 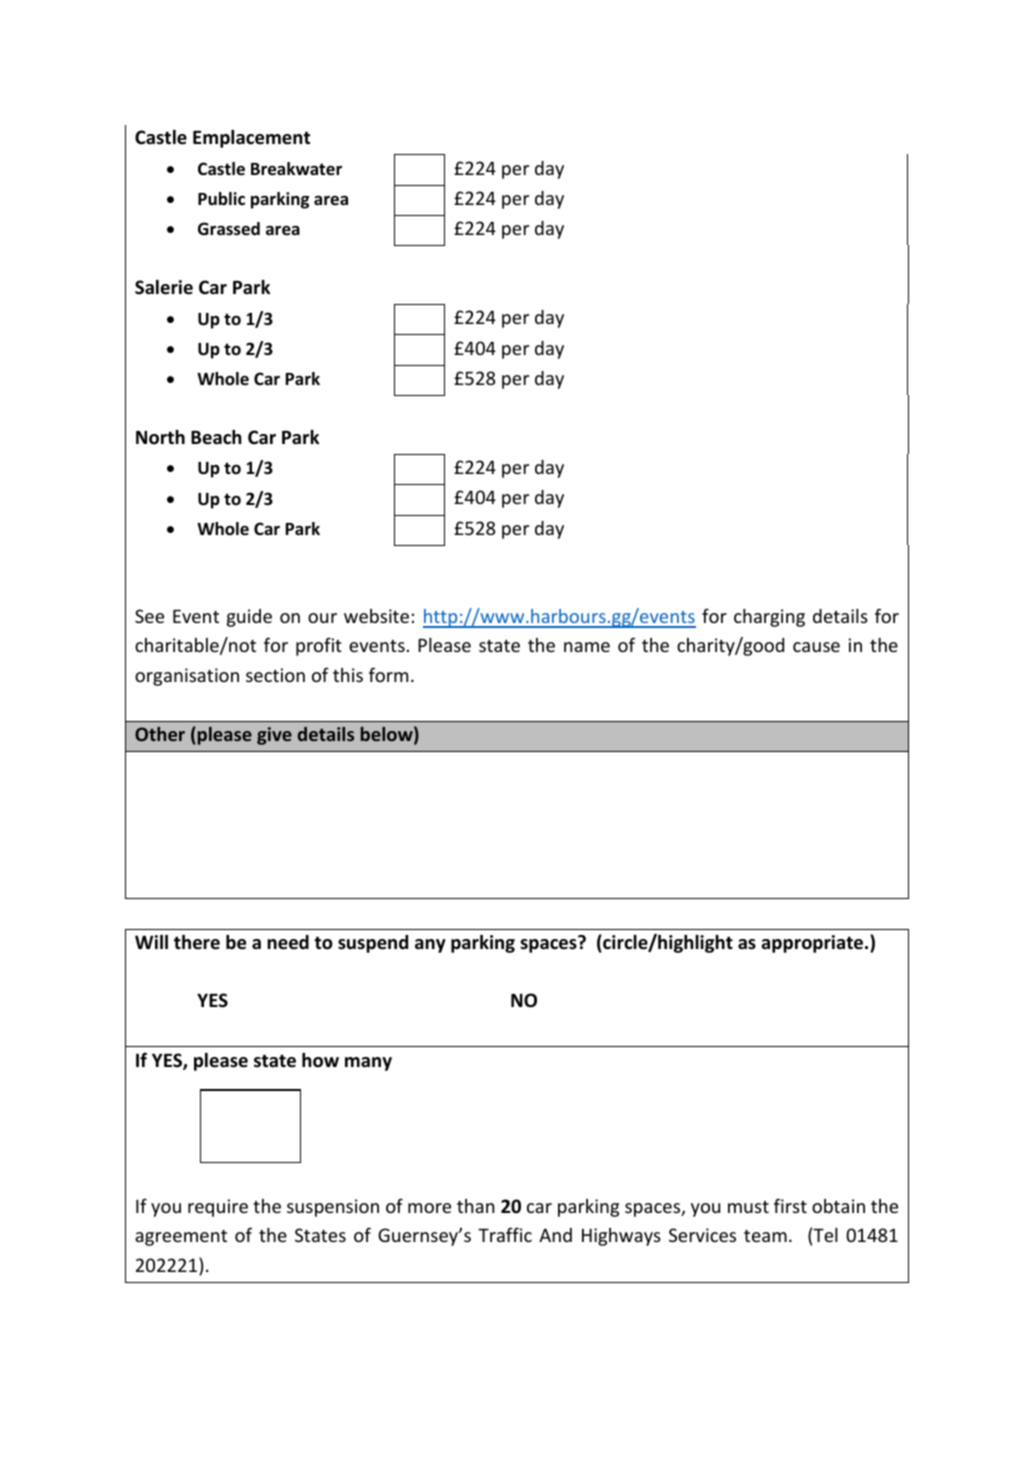 I want to click on cause, so click(x=816, y=647).
